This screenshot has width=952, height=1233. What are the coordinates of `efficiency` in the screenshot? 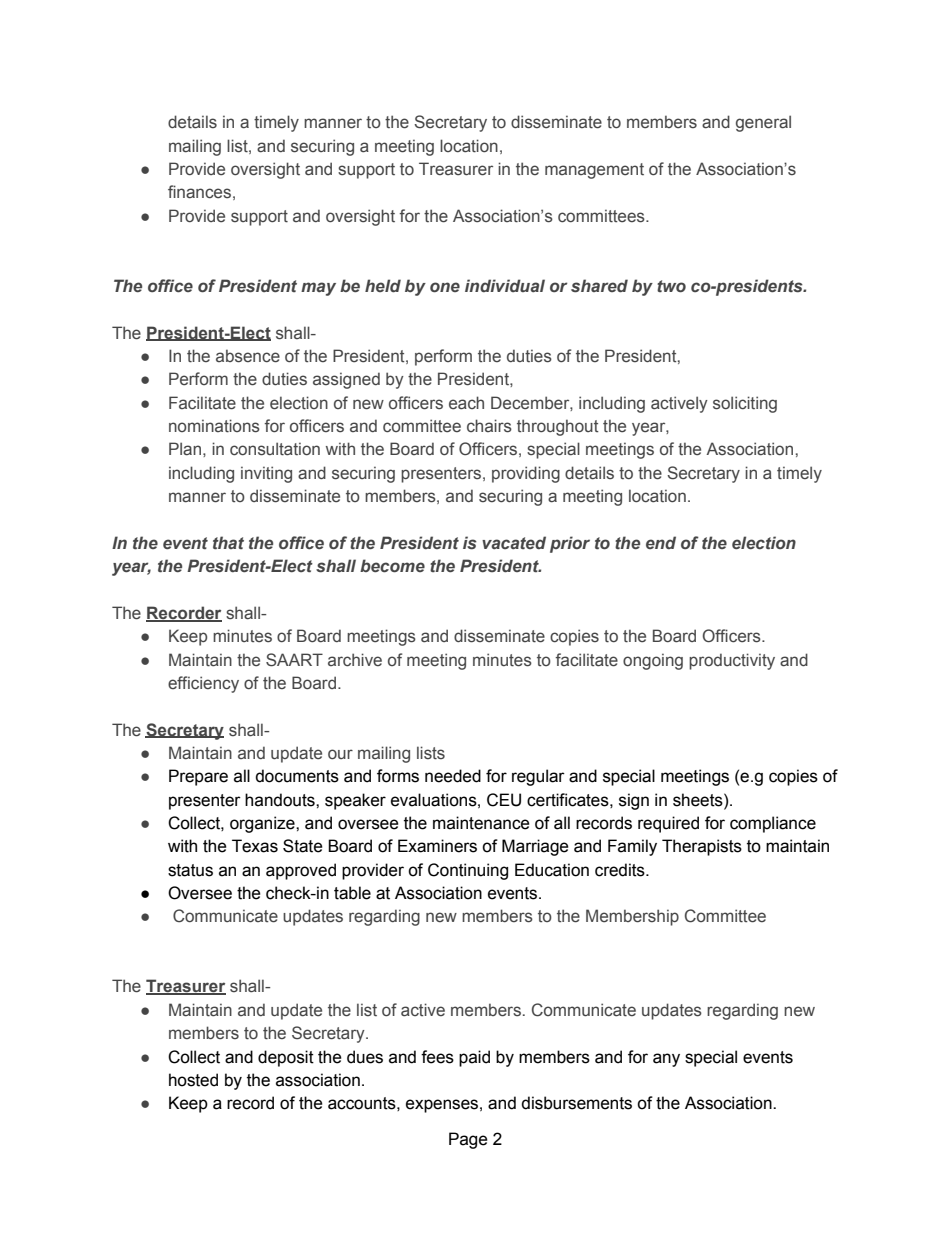 It's located at (203, 684).
